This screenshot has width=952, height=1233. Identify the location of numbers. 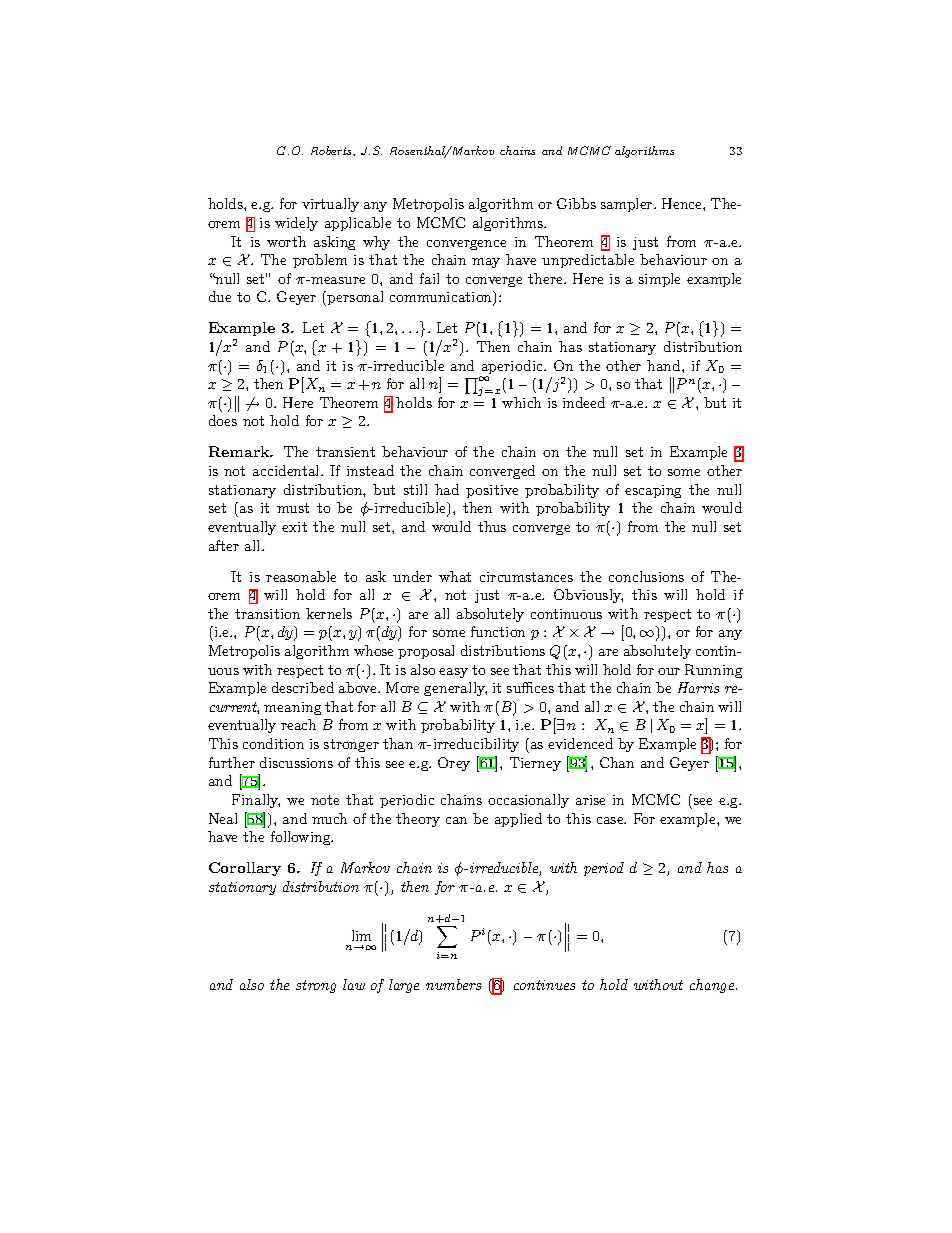
(453, 984).
